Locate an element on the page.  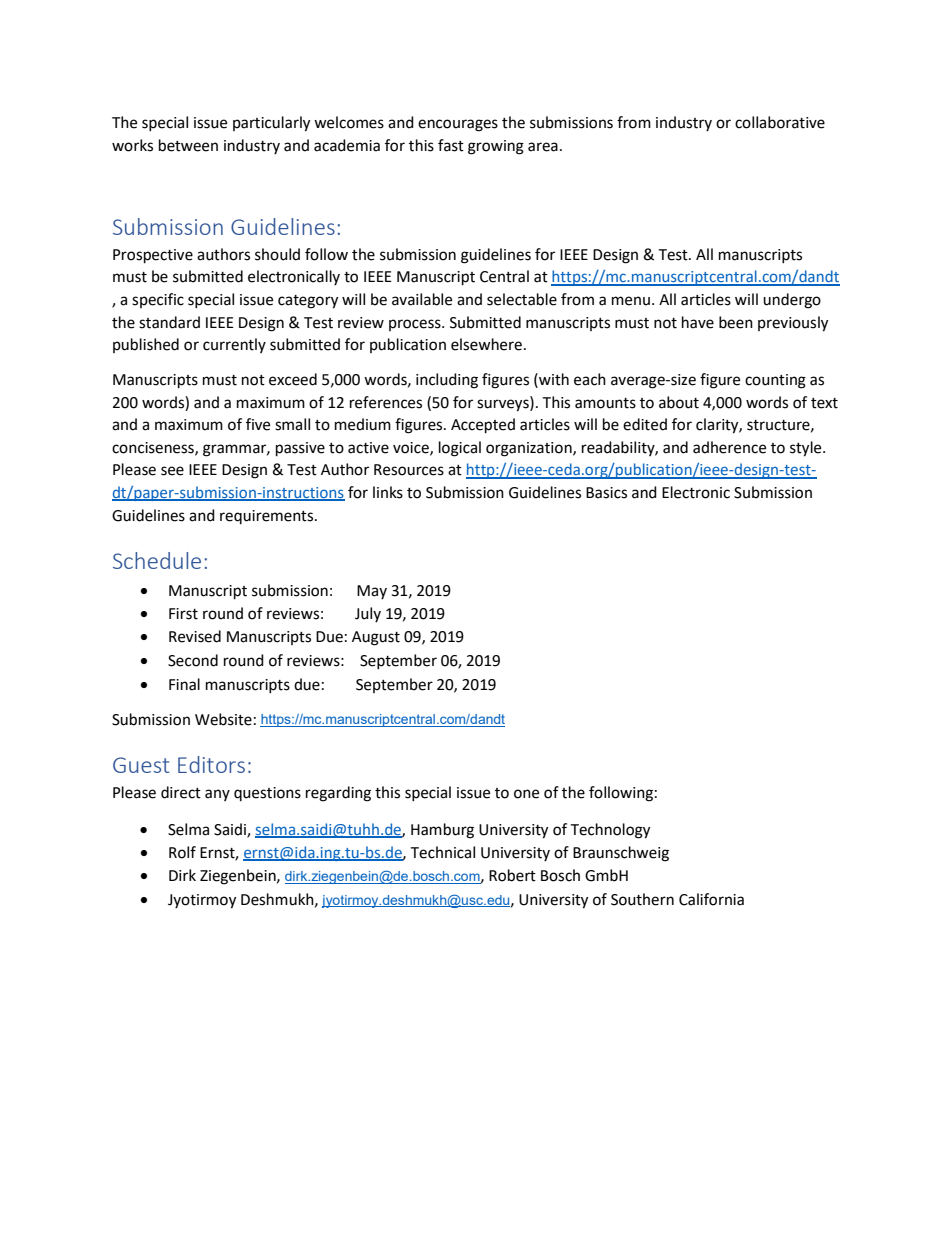
adherence is located at coordinates (729, 447).
